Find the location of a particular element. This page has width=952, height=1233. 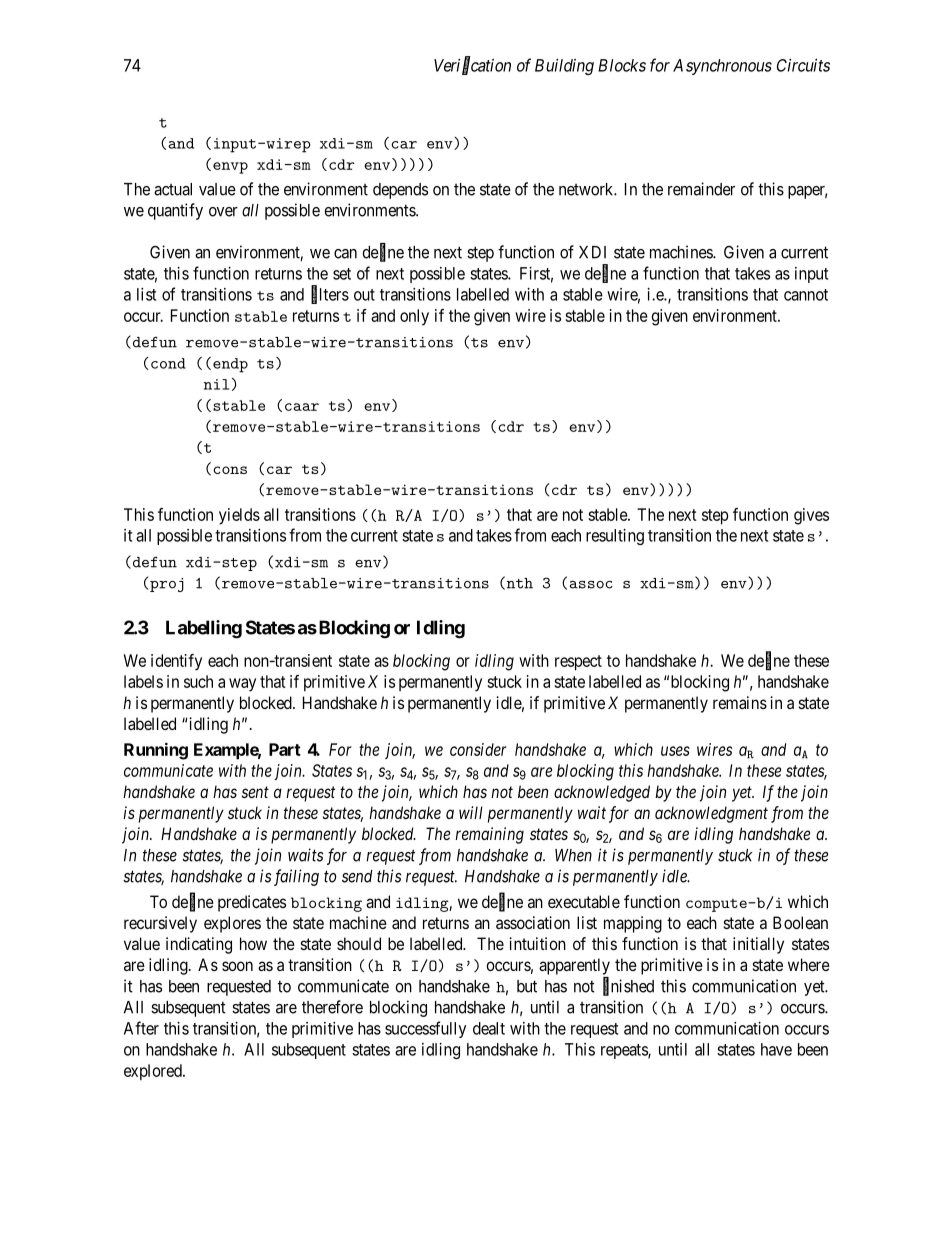

dealt is located at coordinates (489, 1028).
